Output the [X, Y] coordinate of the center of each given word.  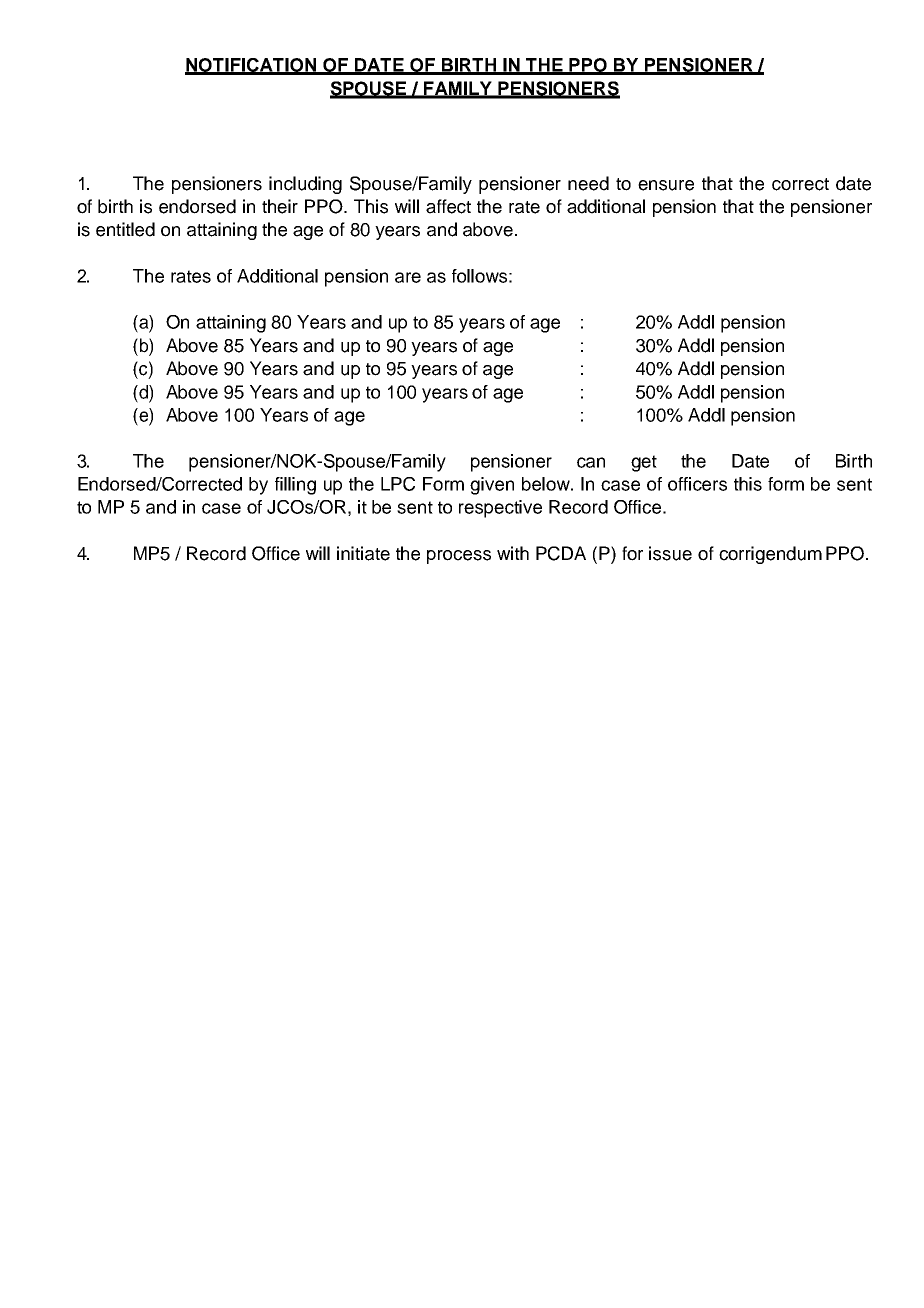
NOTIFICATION [252, 66]
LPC [398, 484]
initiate [363, 553]
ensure [666, 185]
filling [295, 486]
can [591, 462]
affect [448, 206]
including [305, 185]
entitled [125, 229]
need [588, 183]
